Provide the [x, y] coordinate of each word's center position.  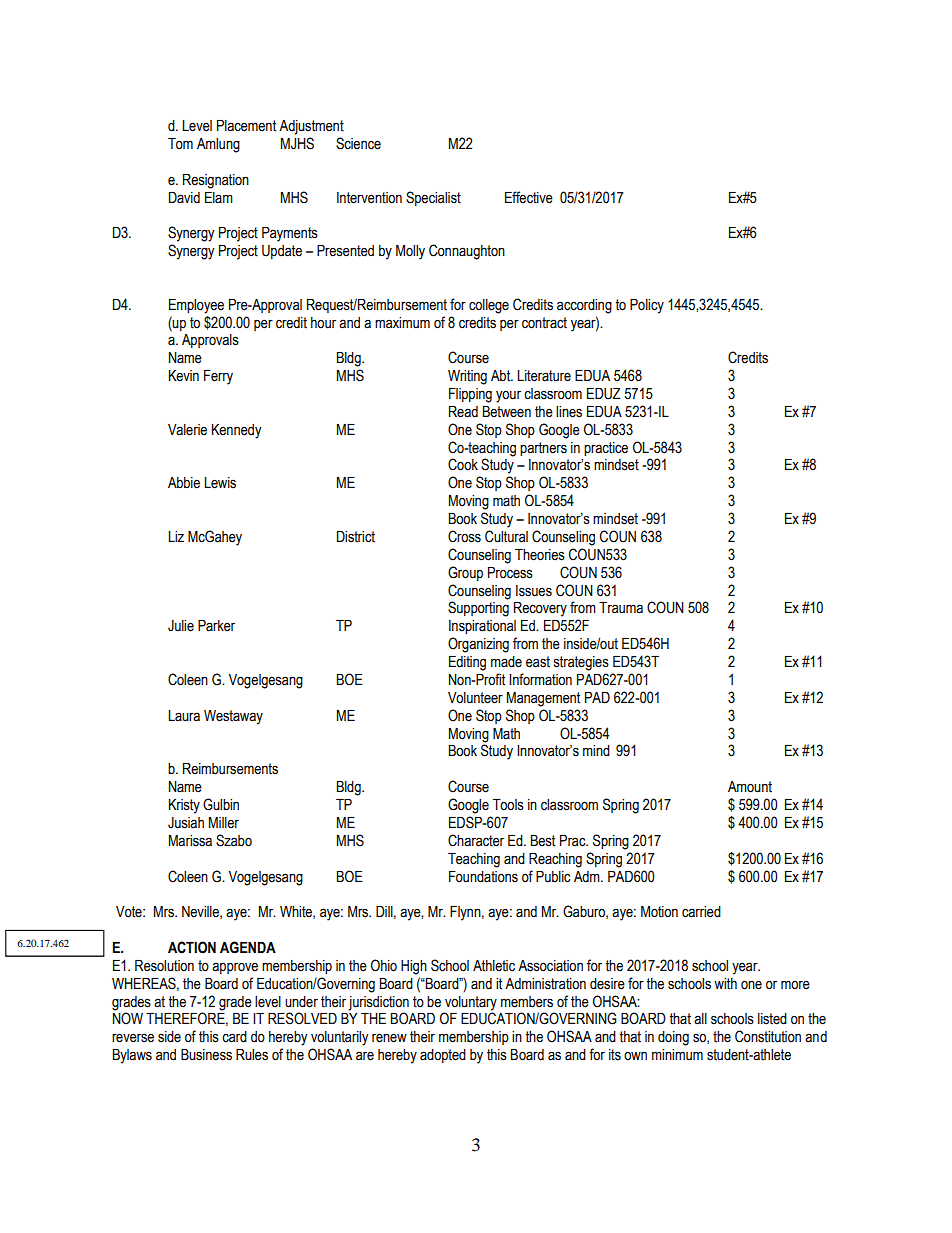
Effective [529, 197]
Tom [180, 144]
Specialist [433, 198]
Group [465, 573]
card [234, 1037]
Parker [216, 626]
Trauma [621, 608]
